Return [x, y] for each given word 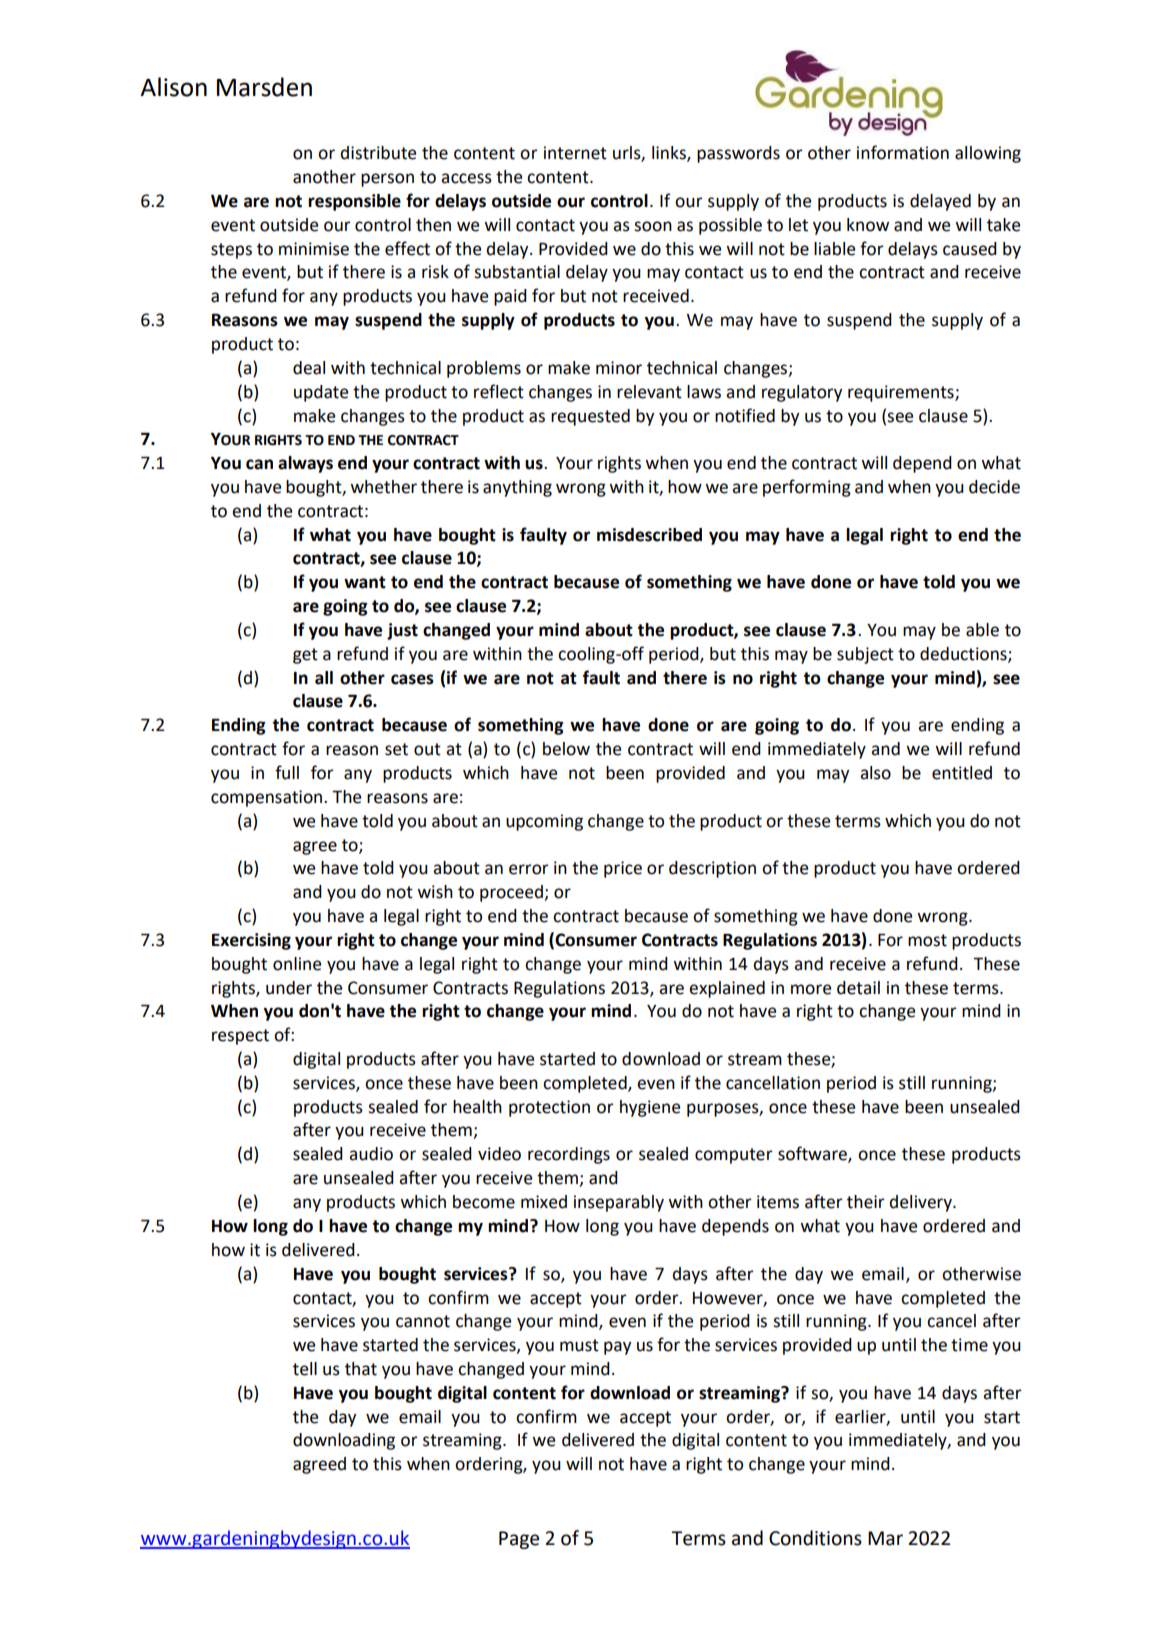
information [903, 152]
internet [575, 153]
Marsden [264, 87]
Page [519, 1540]
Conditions [815, 1538]
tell [305, 1369]
